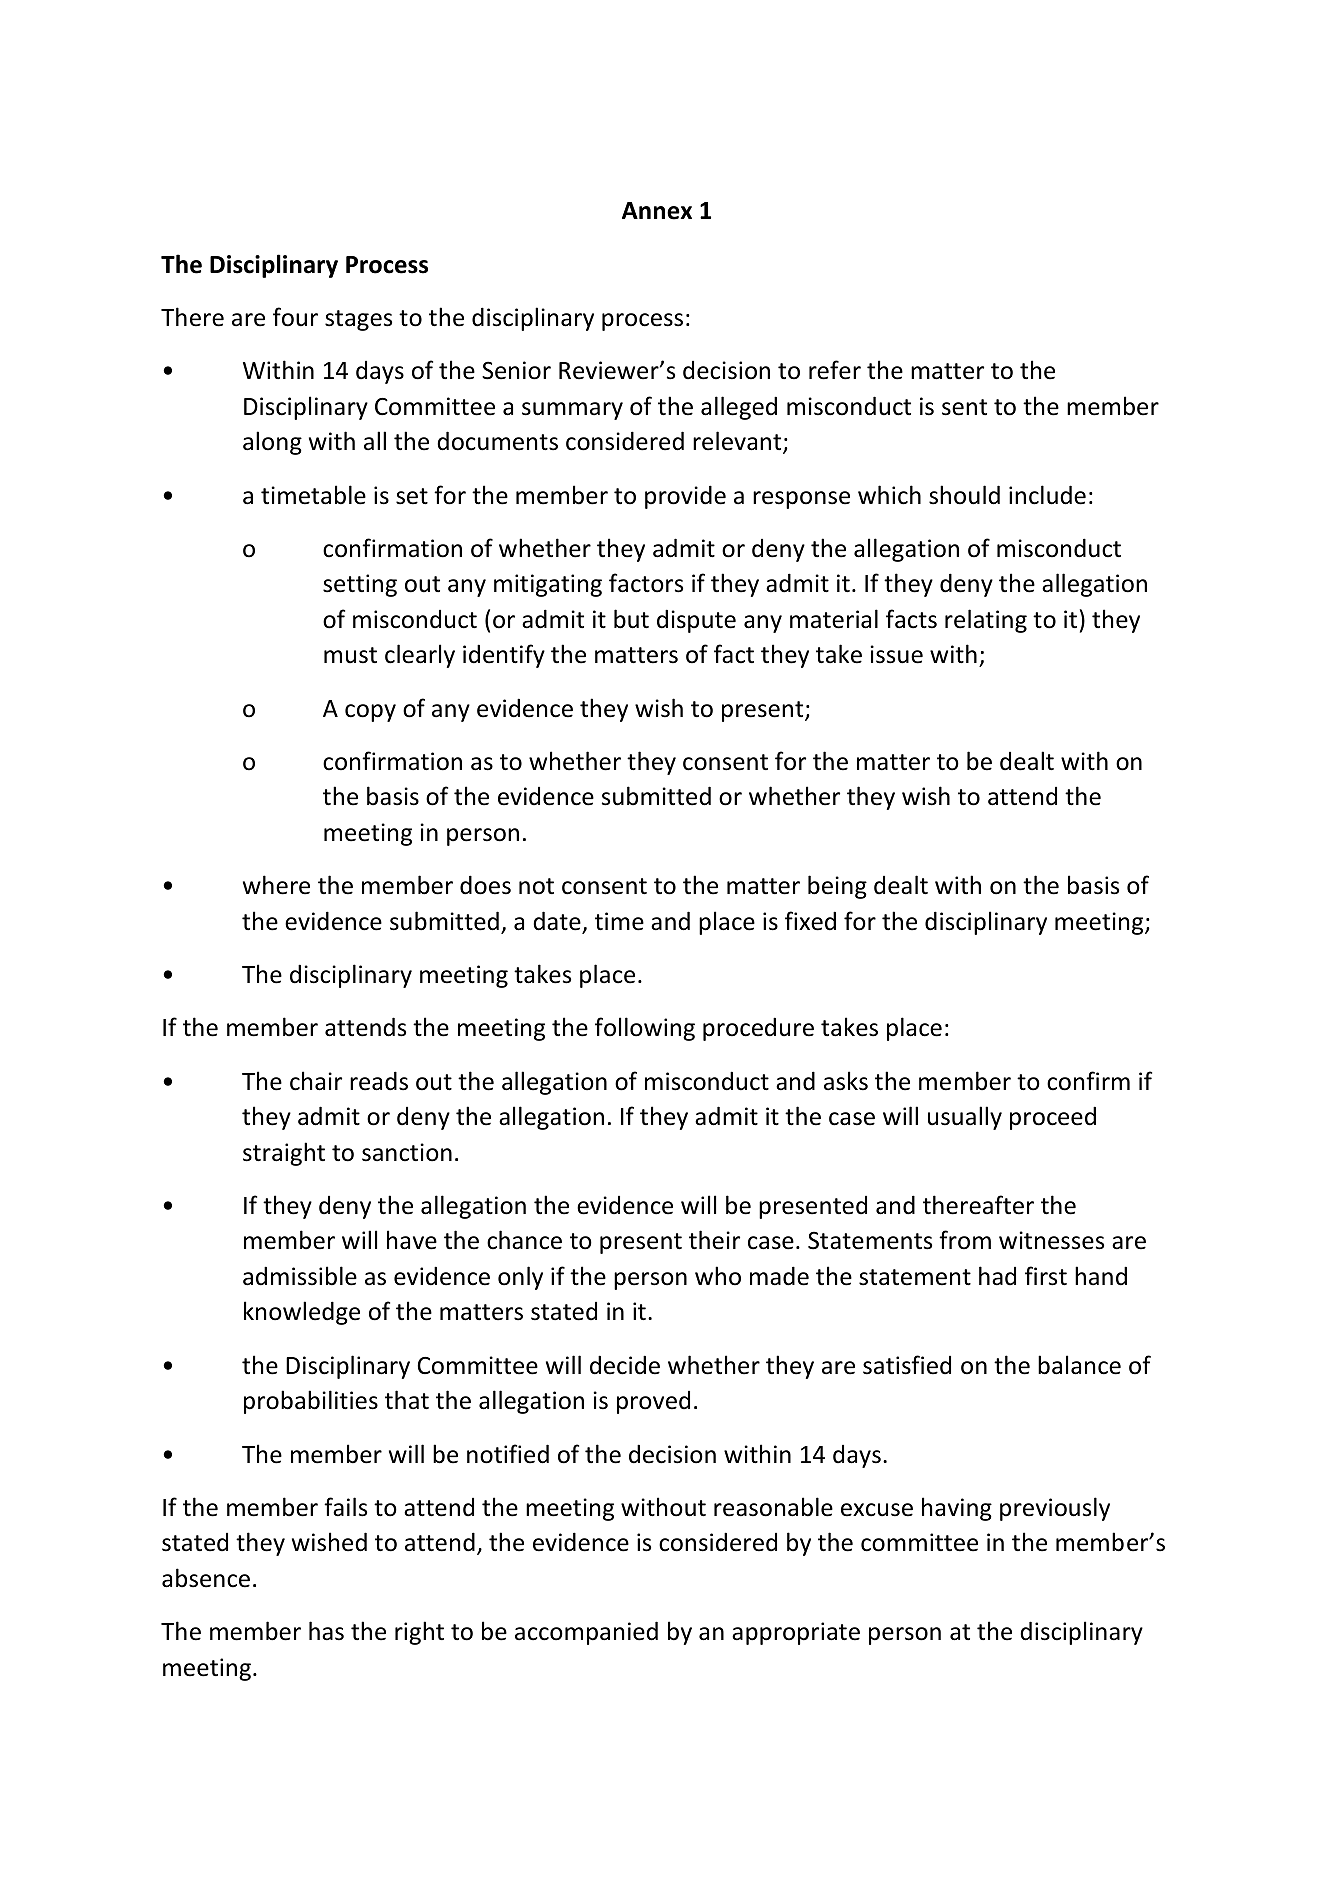  What do you see at coordinates (295, 317) in the screenshot?
I see `four` at bounding box center [295, 317].
